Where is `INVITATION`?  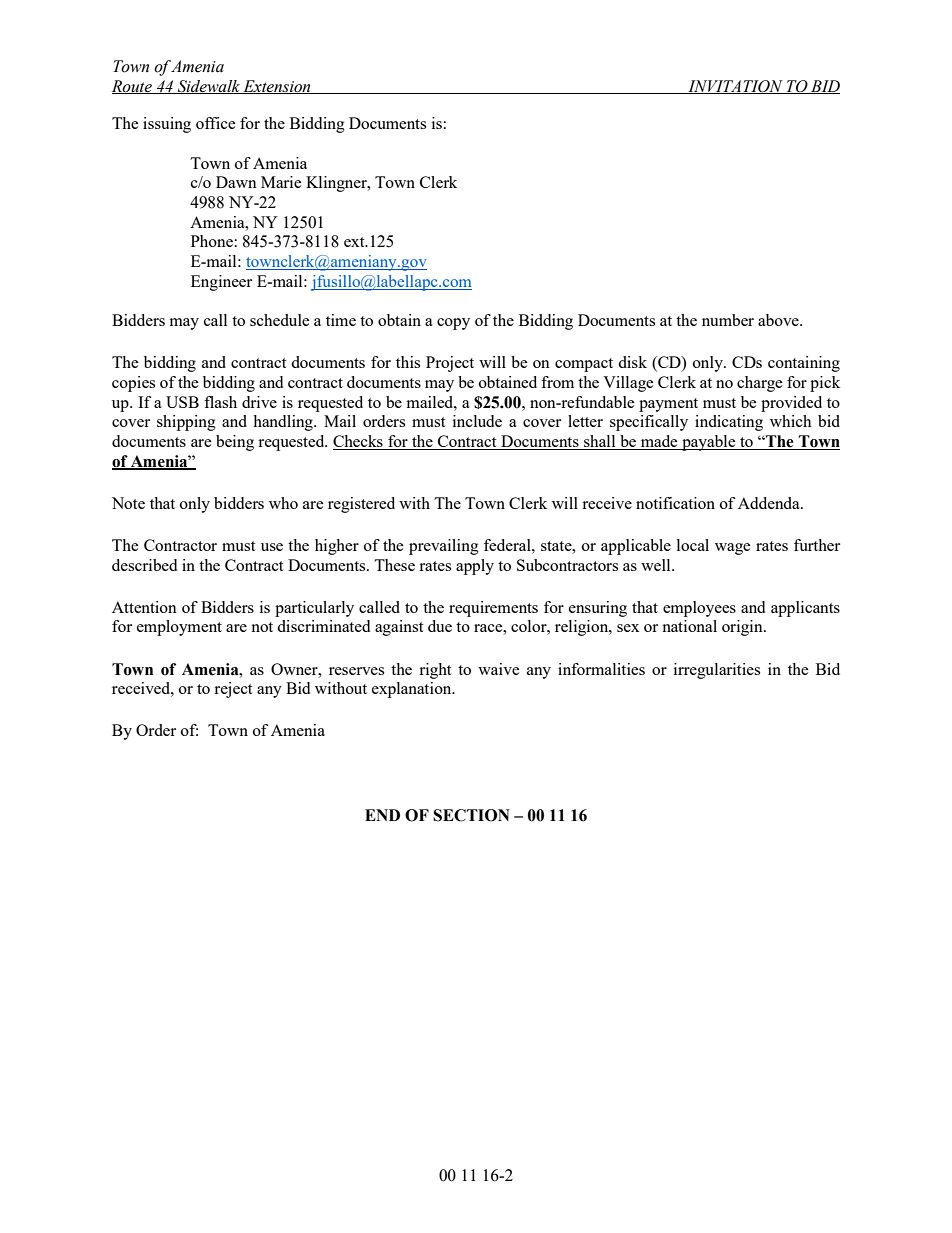 INVITATION is located at coordinates (735, 87).
